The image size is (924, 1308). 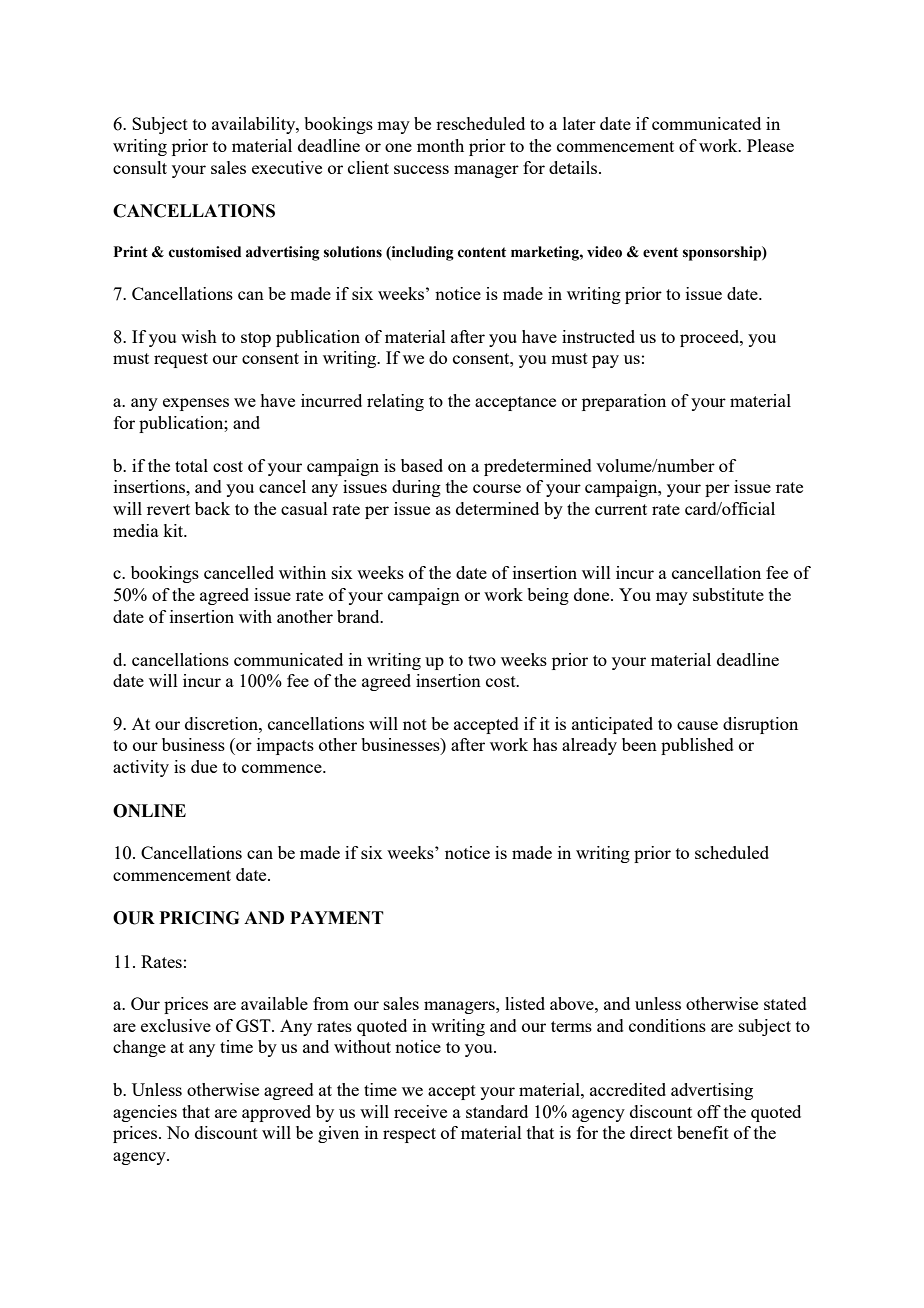 What do you see at coordinates (140, 167) in the page?
I see `consult` at bounding box center [140, 167].
